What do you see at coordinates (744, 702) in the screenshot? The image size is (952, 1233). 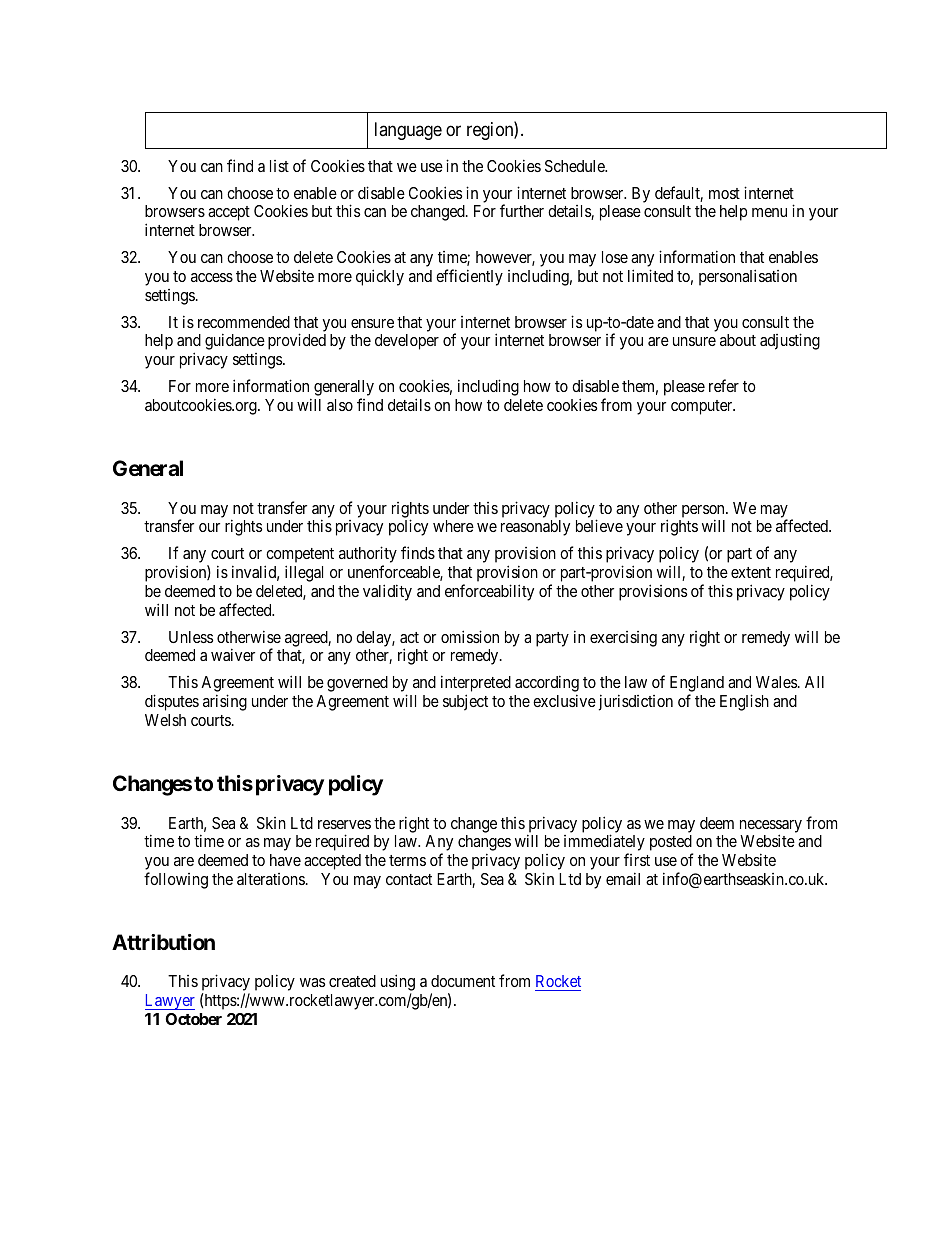 I see `English` at bounding box center [744, 702].
